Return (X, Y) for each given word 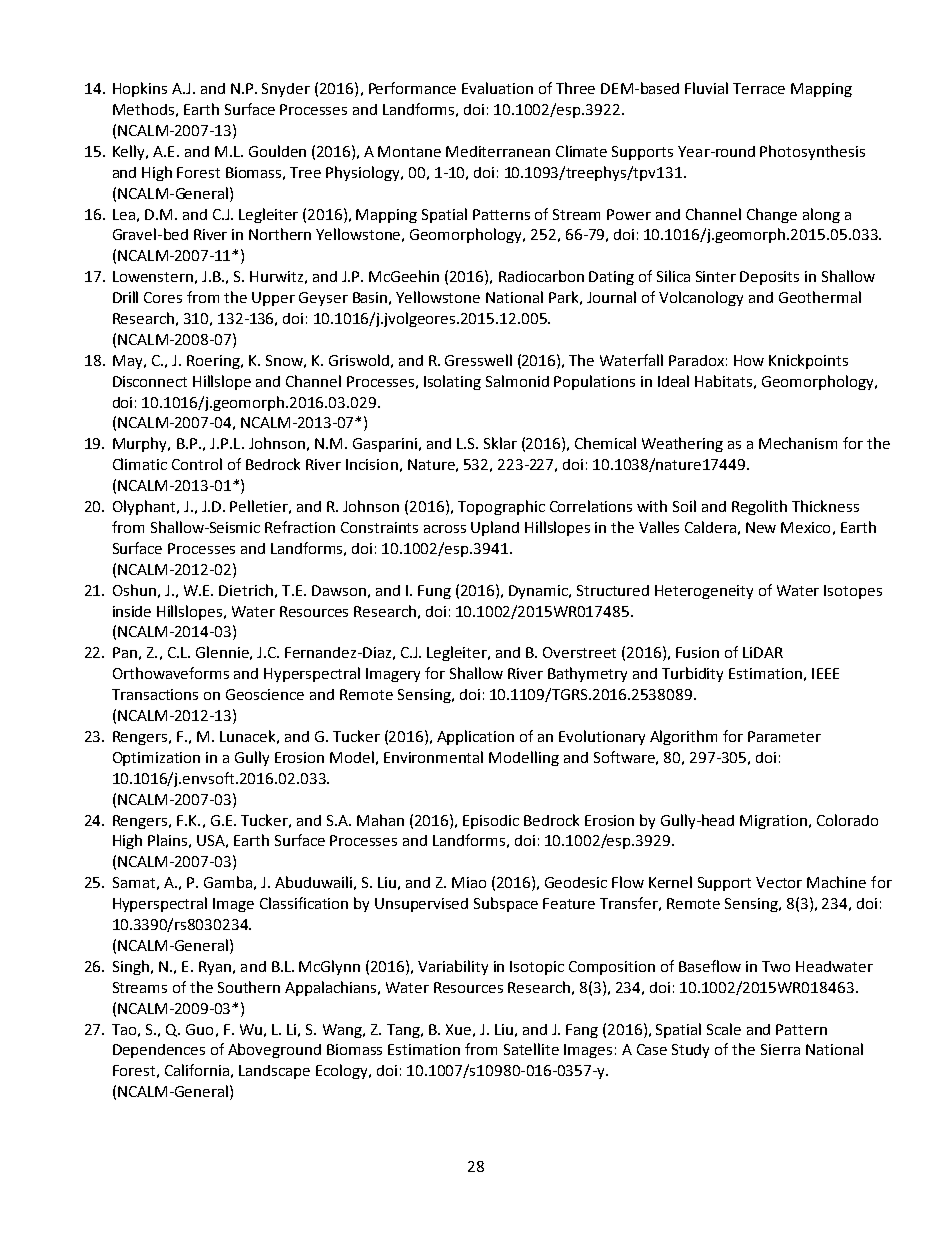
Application (475, 737)
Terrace (759, 88)
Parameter (784, 736)
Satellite (531, 1049)
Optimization (156, 759)
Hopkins (140, 89)
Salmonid (517, 381)
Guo (199, 1029)
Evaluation (497, 88)
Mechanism (798, 443)
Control (197, 464)
